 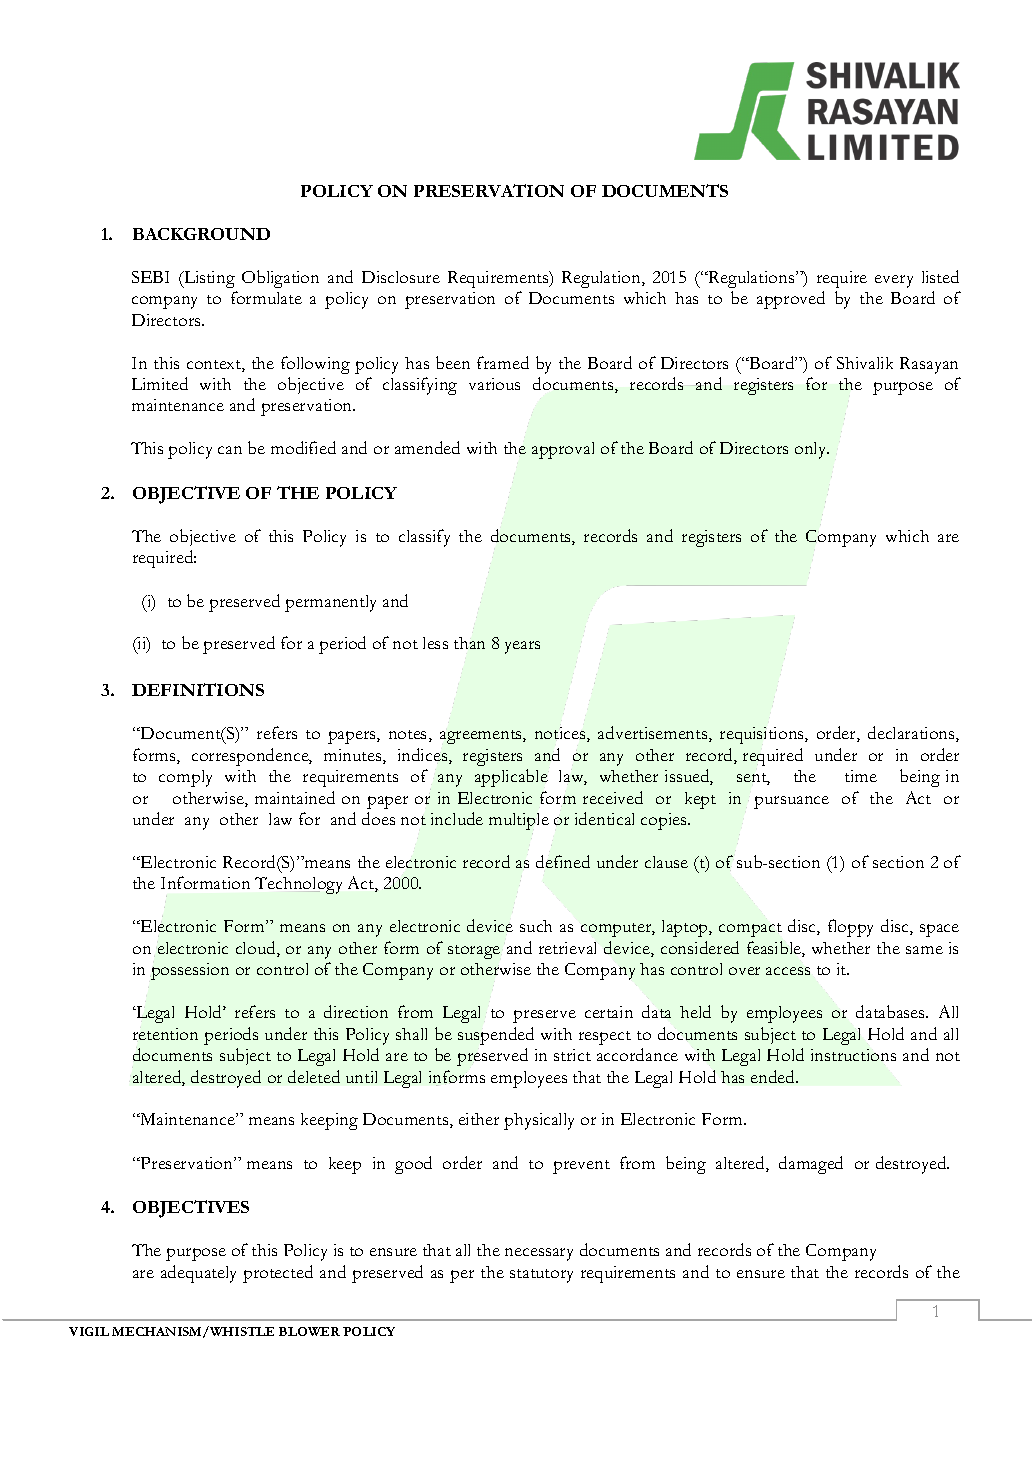 What do you see at coordinates (208, 279) in the screenshot?
I see `Listing` at bounding box center [208, 279].
